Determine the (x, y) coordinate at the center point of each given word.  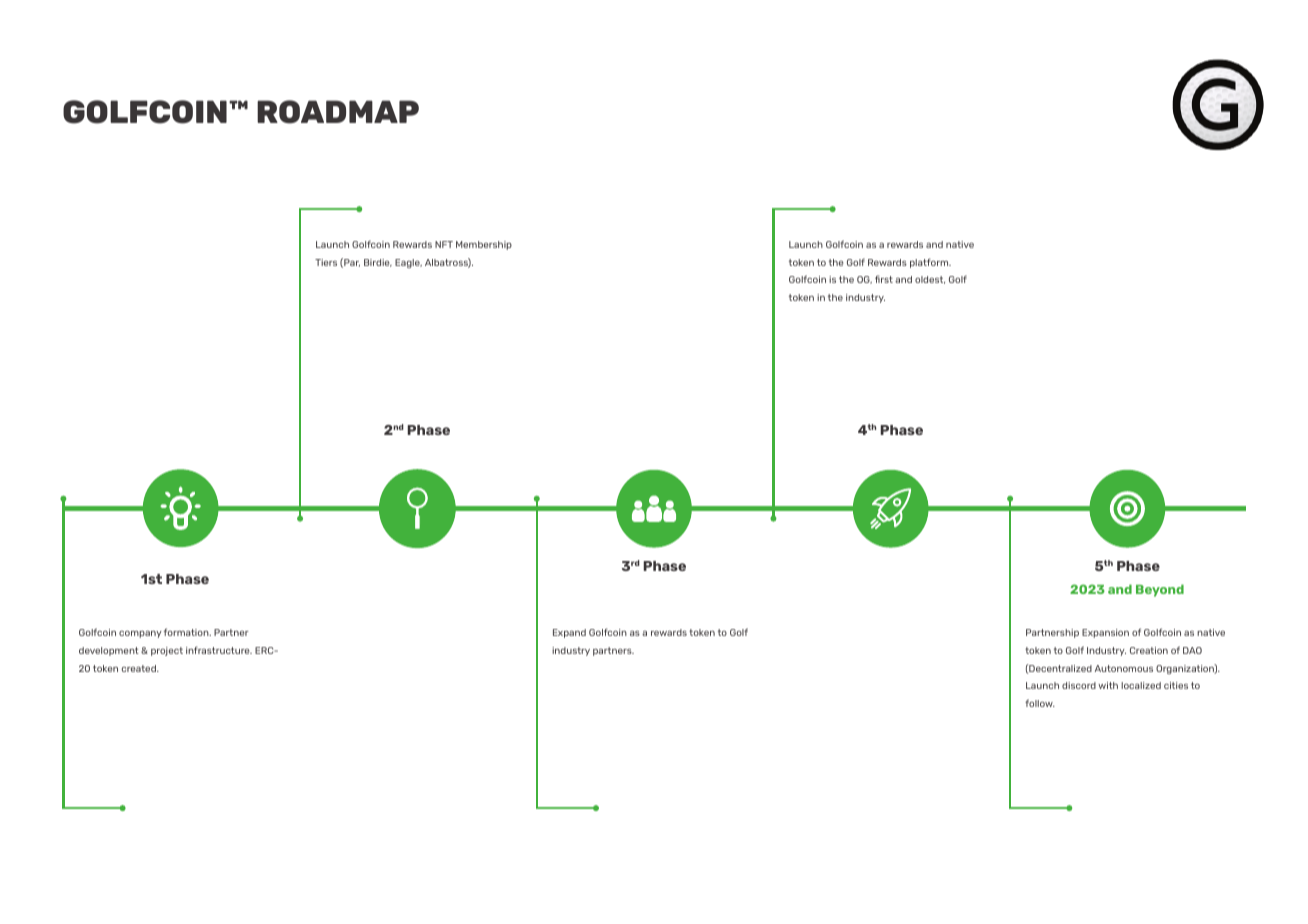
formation (187, 632)
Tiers (326, 262)
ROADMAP (338, 112)
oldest (930, 280)
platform (930, 263)
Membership (484, 245)
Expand (569, 633)
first (884, 279)
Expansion (1105, 633)
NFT (444, 244)
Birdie (378, 263)
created (140, 668)
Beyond (1160, 590)
